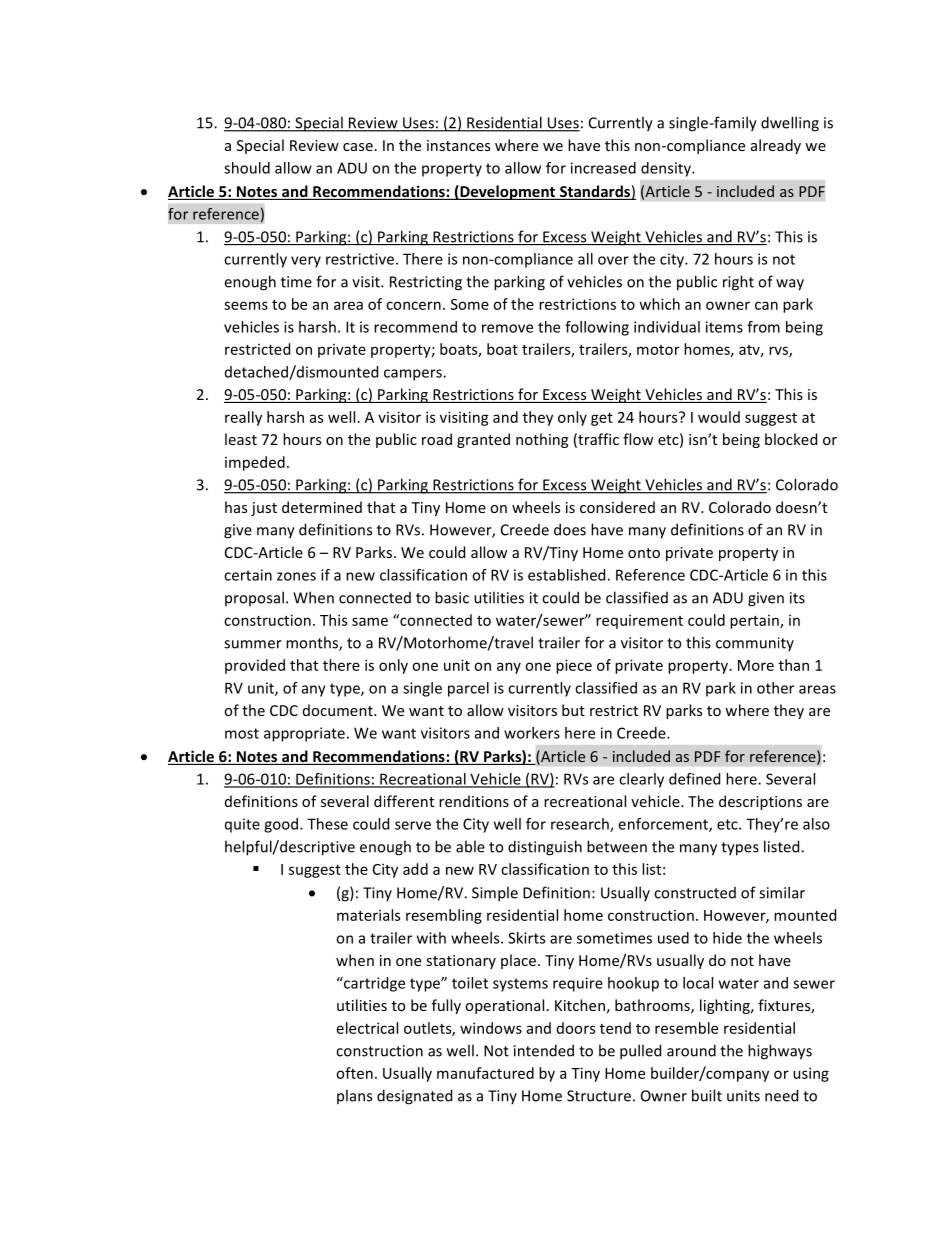 This document has height=1233, width=952. Describe the element at coordinates (354, 1073) in the document. I see `often` at that location.
